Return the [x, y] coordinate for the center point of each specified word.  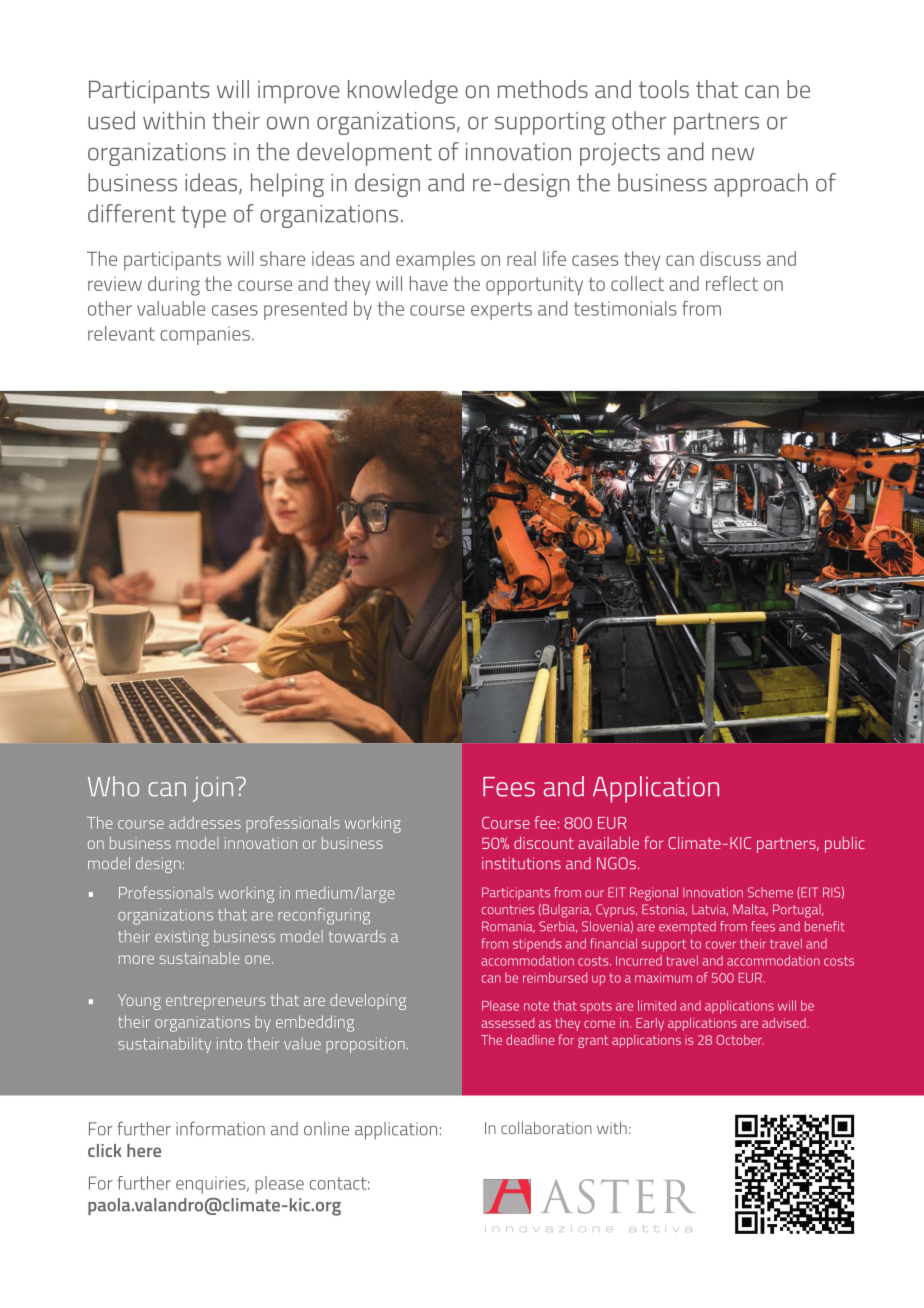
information [220, 1128]
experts [501, 311]
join [213, 789]
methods [543, 89]
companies [205, 335]
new [733, 154]
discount [544, 843]
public [845, 845]
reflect [732, 283]
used [111, 120]
